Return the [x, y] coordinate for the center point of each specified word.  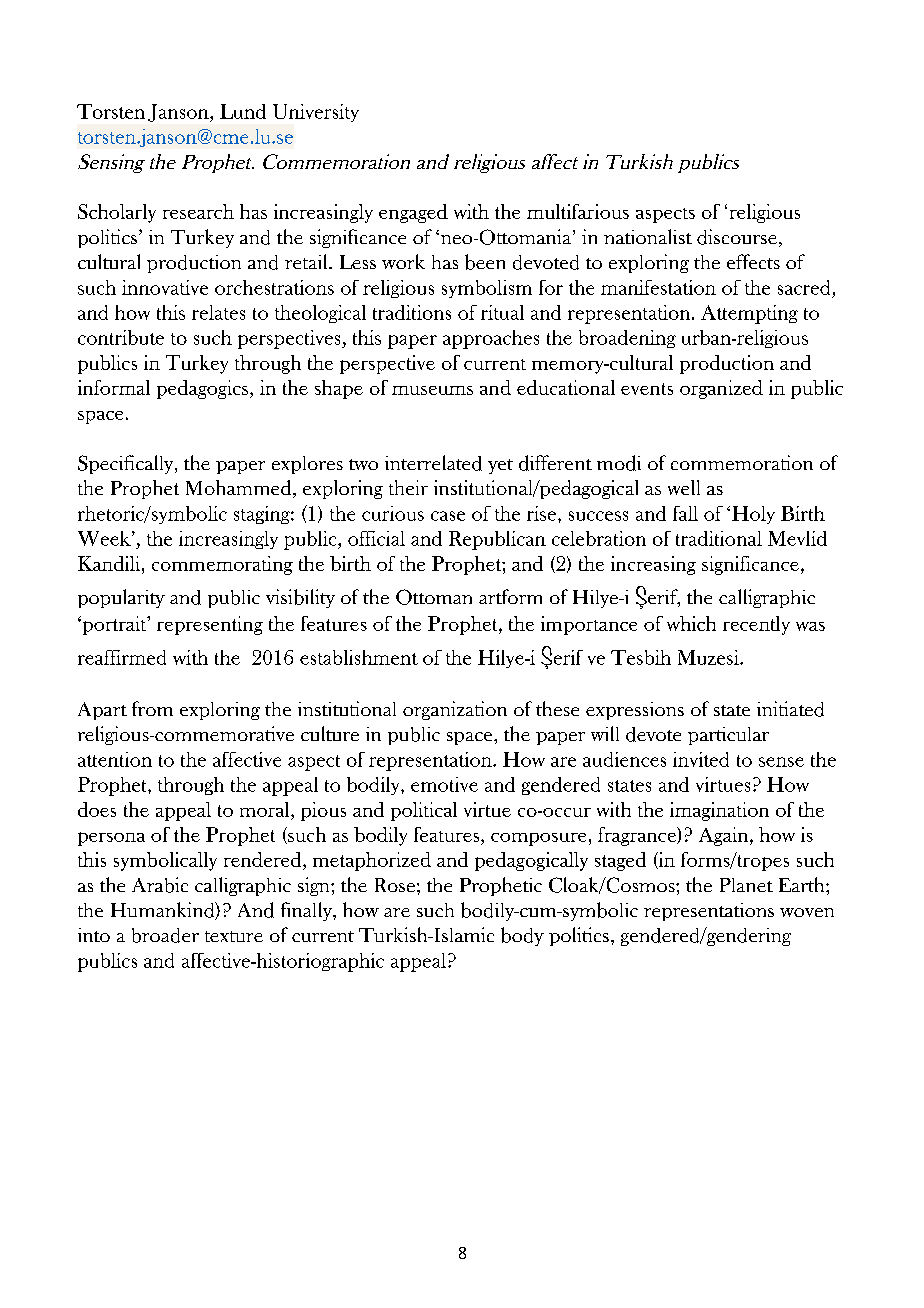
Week [105, 538]
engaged [413, 213]
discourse [737, 237]
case [448, 516]
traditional [719, 538]
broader [165, 935]
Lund [243, 111]
